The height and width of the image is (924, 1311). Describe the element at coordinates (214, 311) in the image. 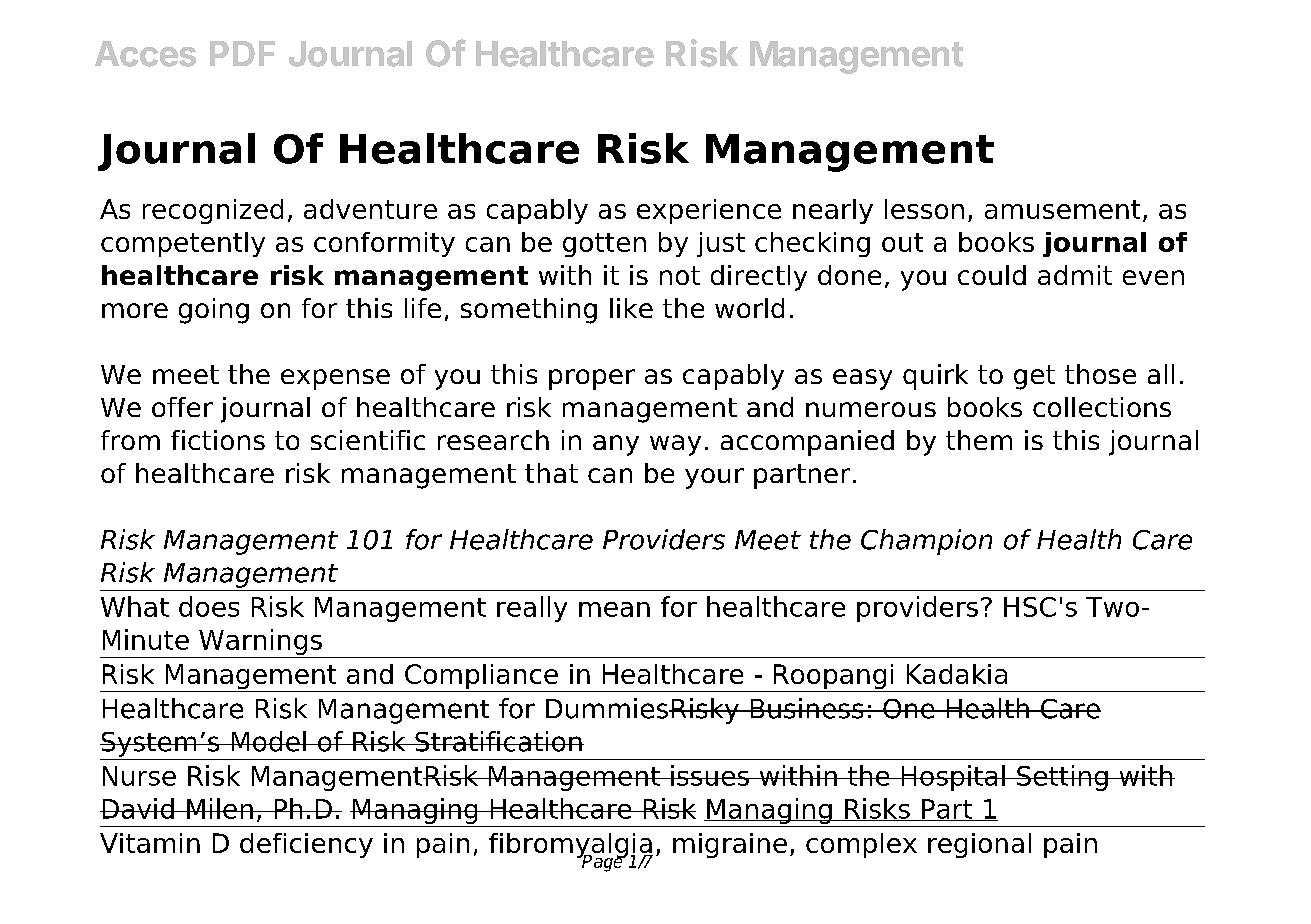

I see `going` at that location.
